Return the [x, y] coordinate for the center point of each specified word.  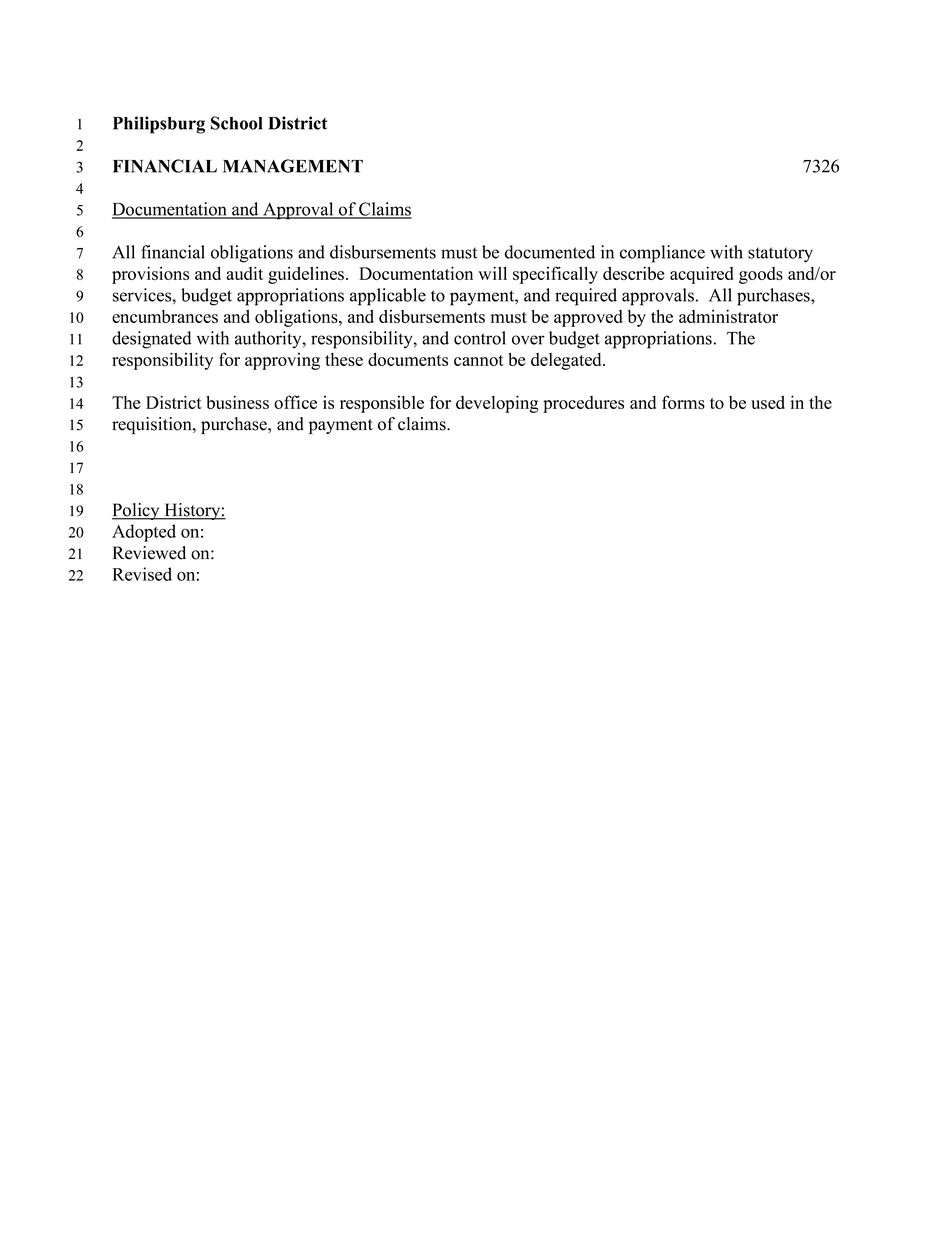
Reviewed [149, 553]
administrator [728, 316]
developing [497, 404]
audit [244, 273]
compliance [662, 254]
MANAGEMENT [293, 166]
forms [683, 402]
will [492, 273]
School [237, 123]
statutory [780, 255]
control [480, 338]
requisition [153, 425]
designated [151, 340]
